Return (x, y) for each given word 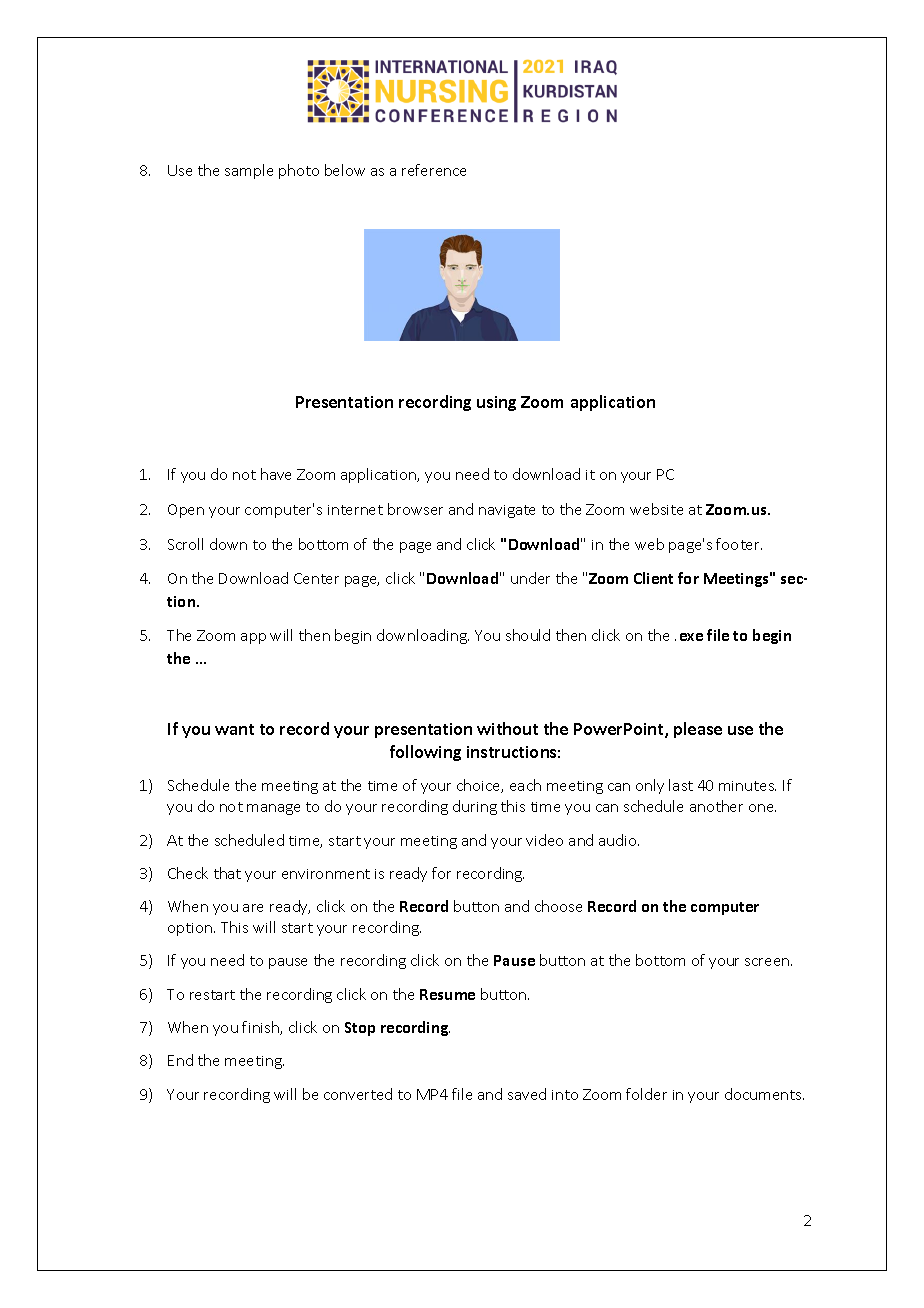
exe (691, 637)
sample (249, 171)
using (496, 403)
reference (434, 170)
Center (316, 578)
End (180, 1060)
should (528, 635)
